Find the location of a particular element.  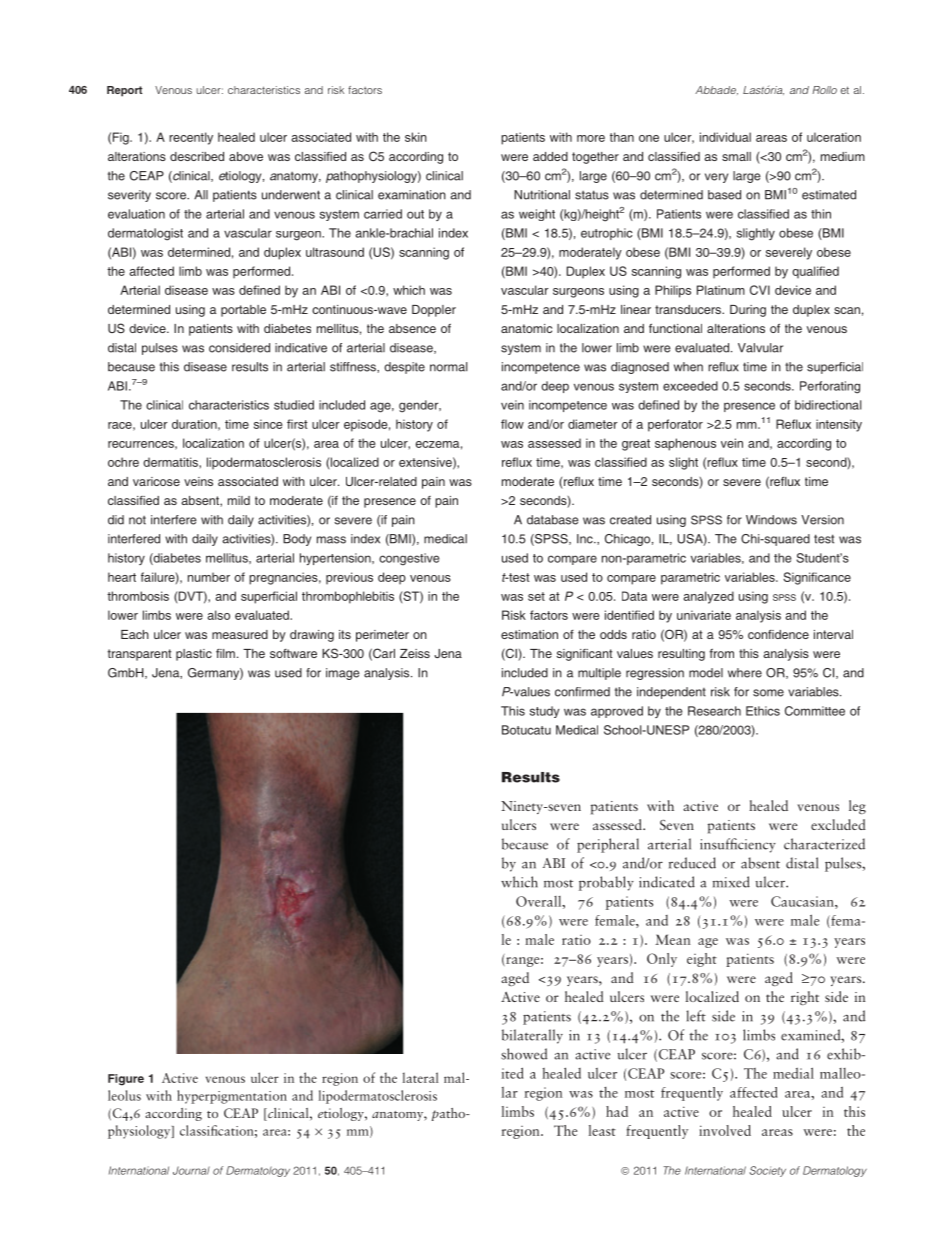

skin is located at coordinates (416, 137).
